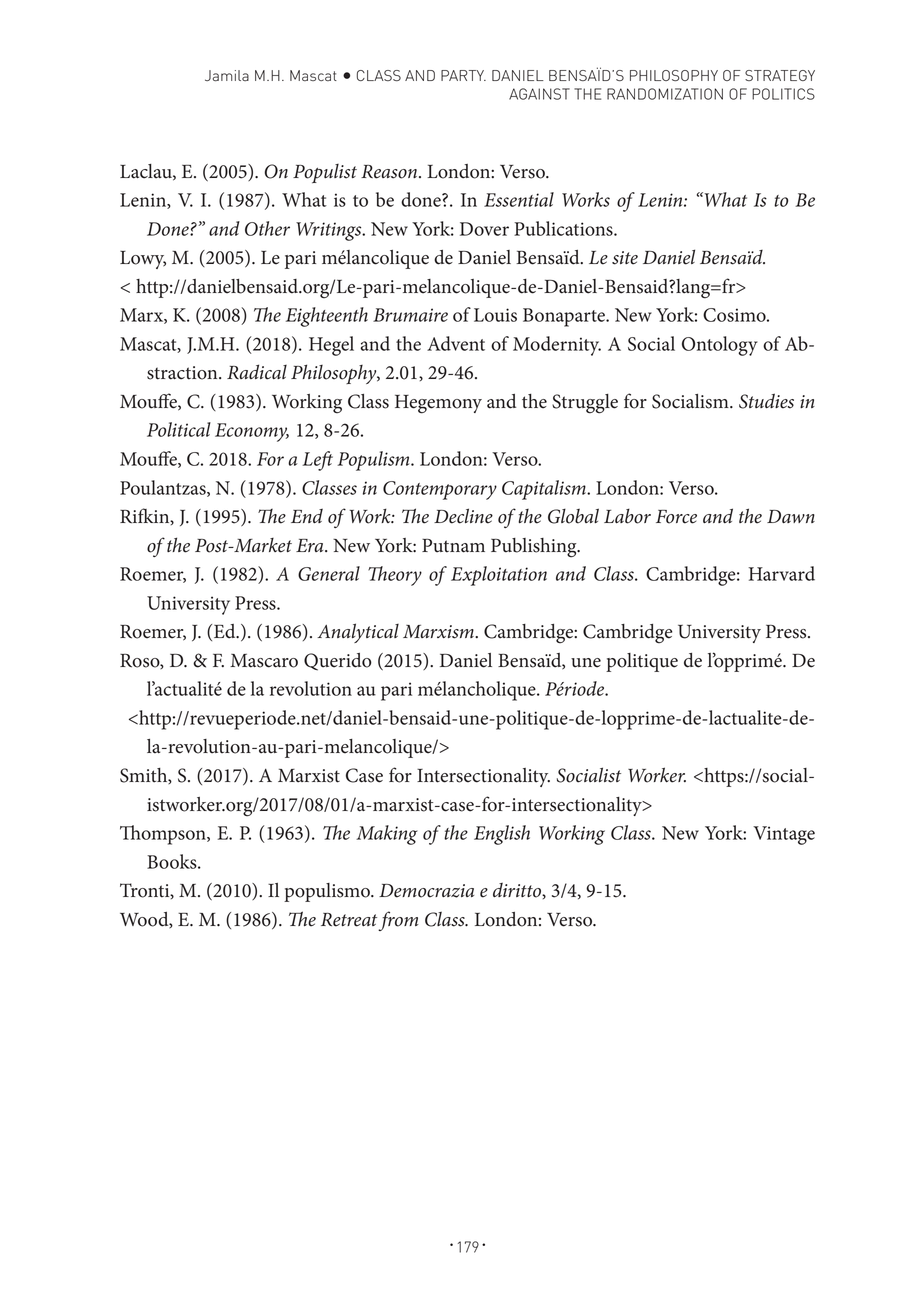 The height and width of the image is (1305, 924). Describe the element at coordinates (307, 515) in the image. I see `End` at that location.
